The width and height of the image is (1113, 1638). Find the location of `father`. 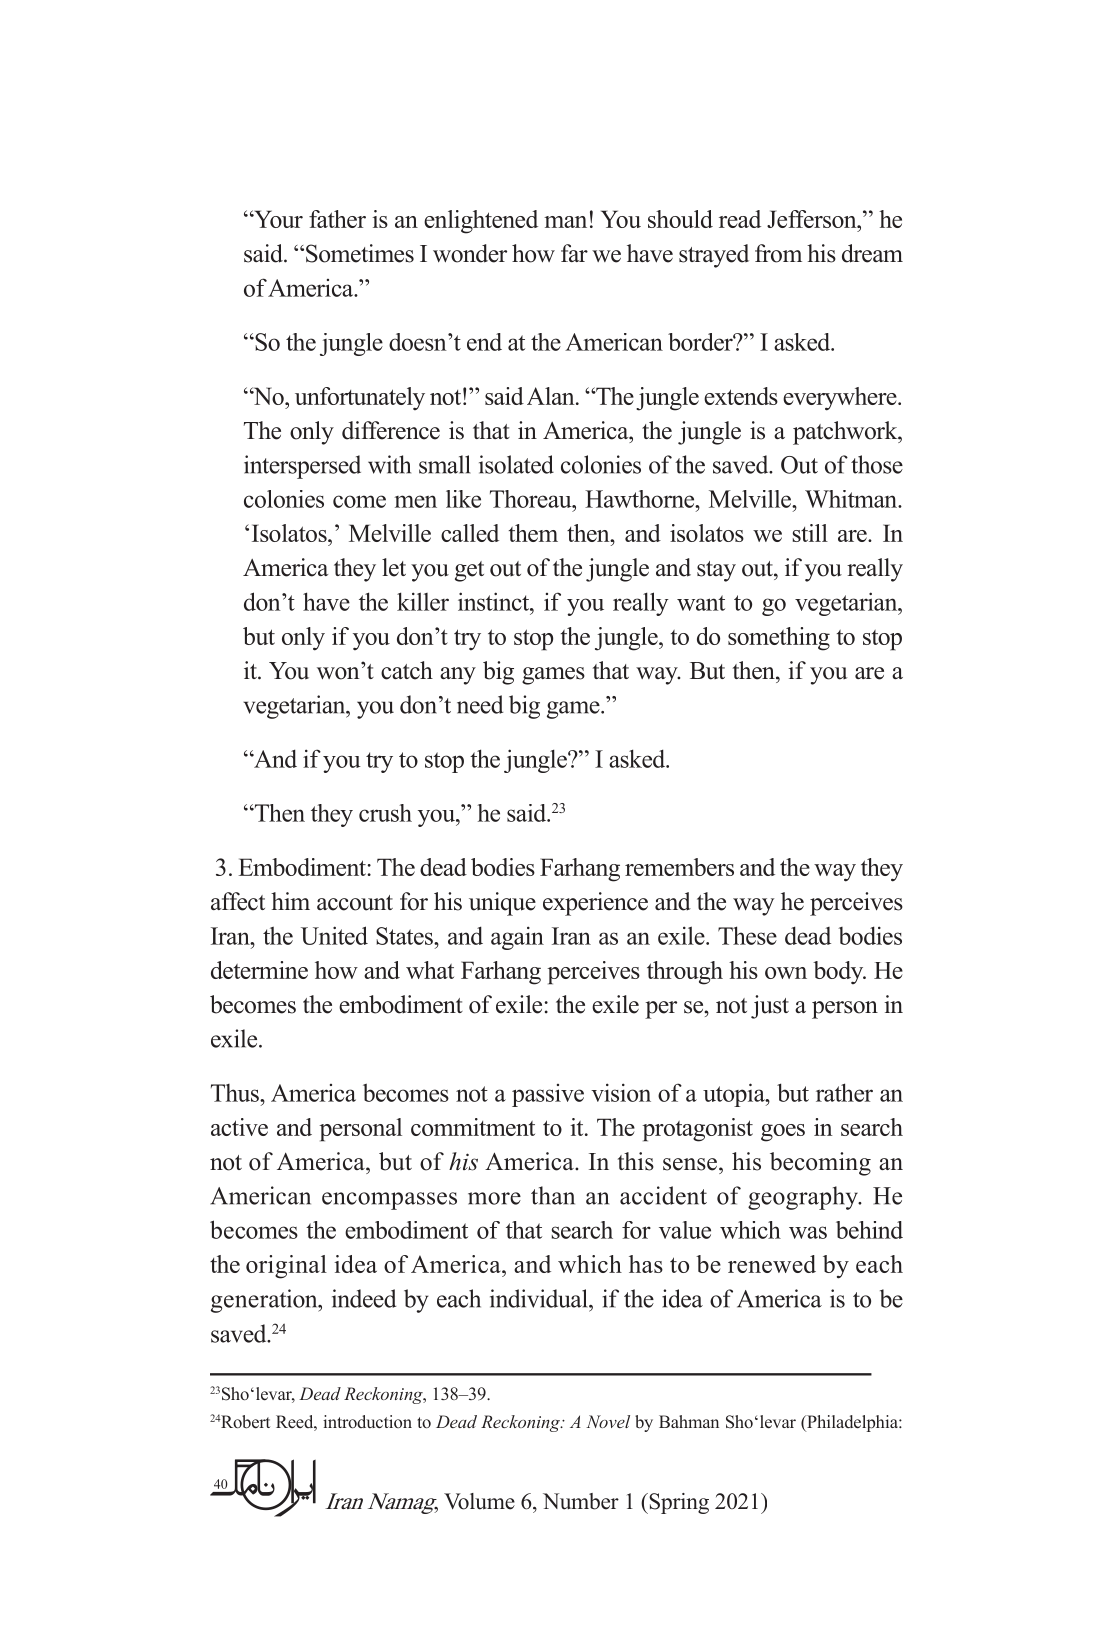

father is located at coordinates (337, 219).
